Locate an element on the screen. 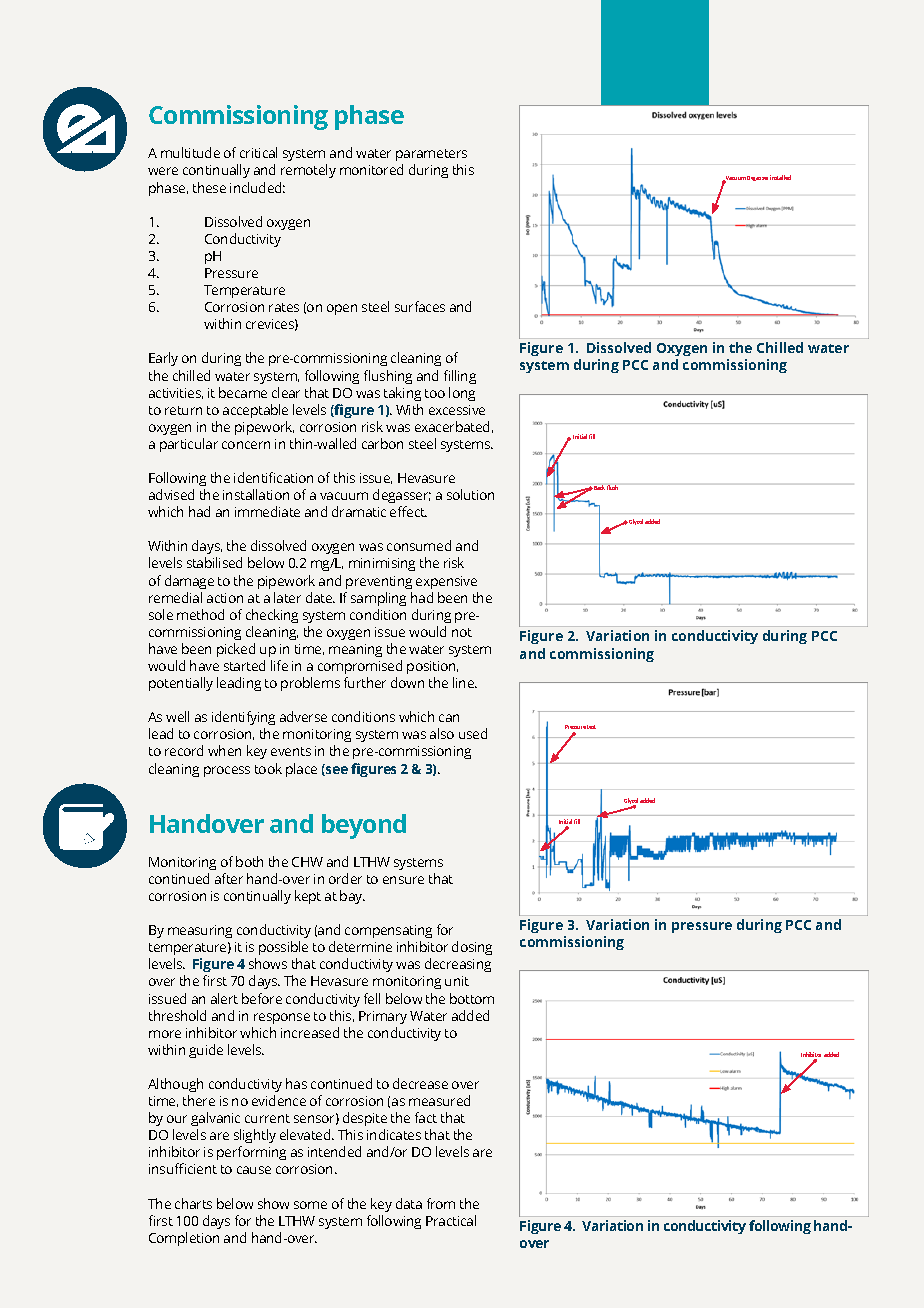  parameters is located at coordinates (431, 157).
